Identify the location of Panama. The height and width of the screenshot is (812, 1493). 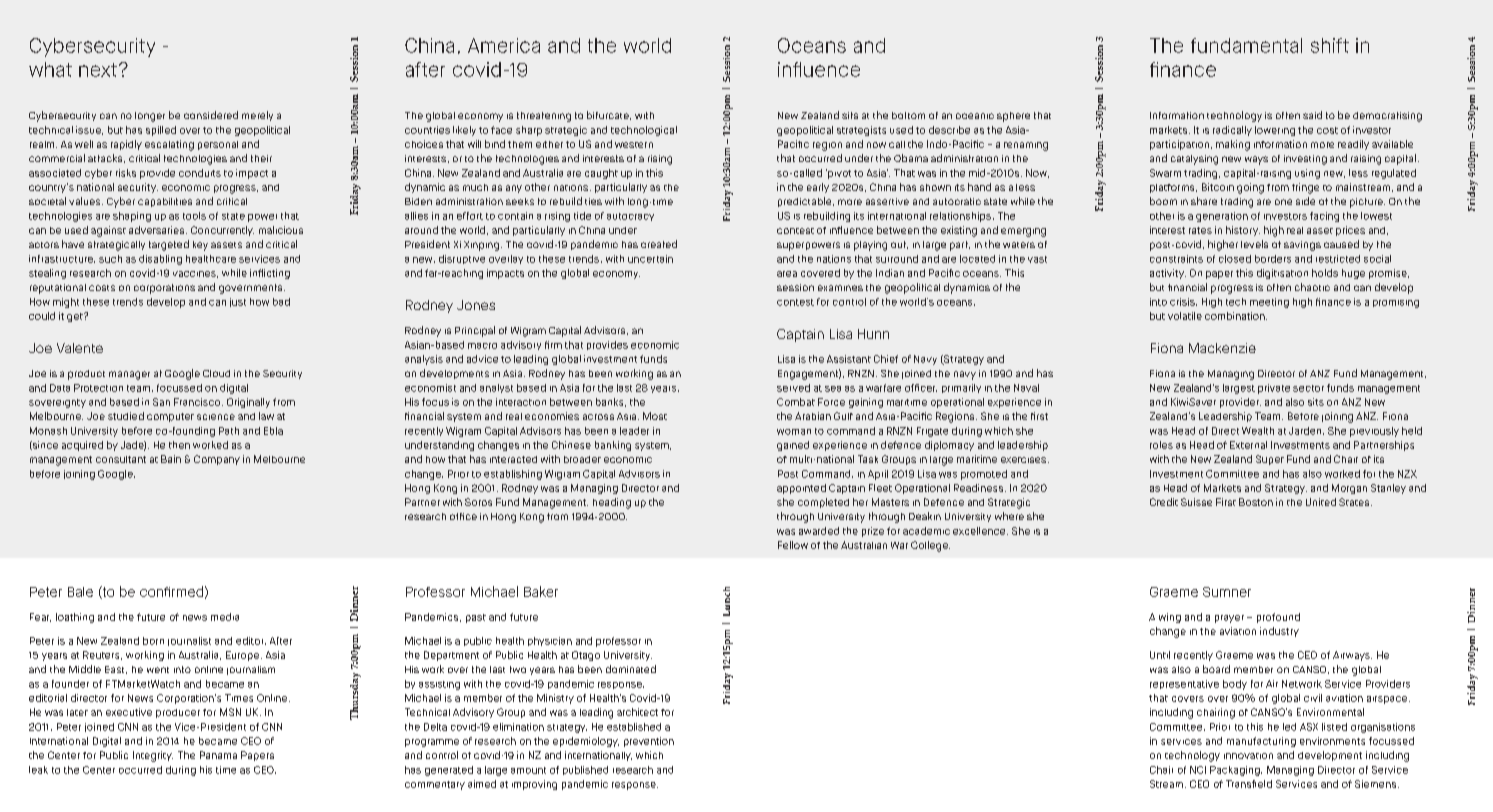
(218, 755).
